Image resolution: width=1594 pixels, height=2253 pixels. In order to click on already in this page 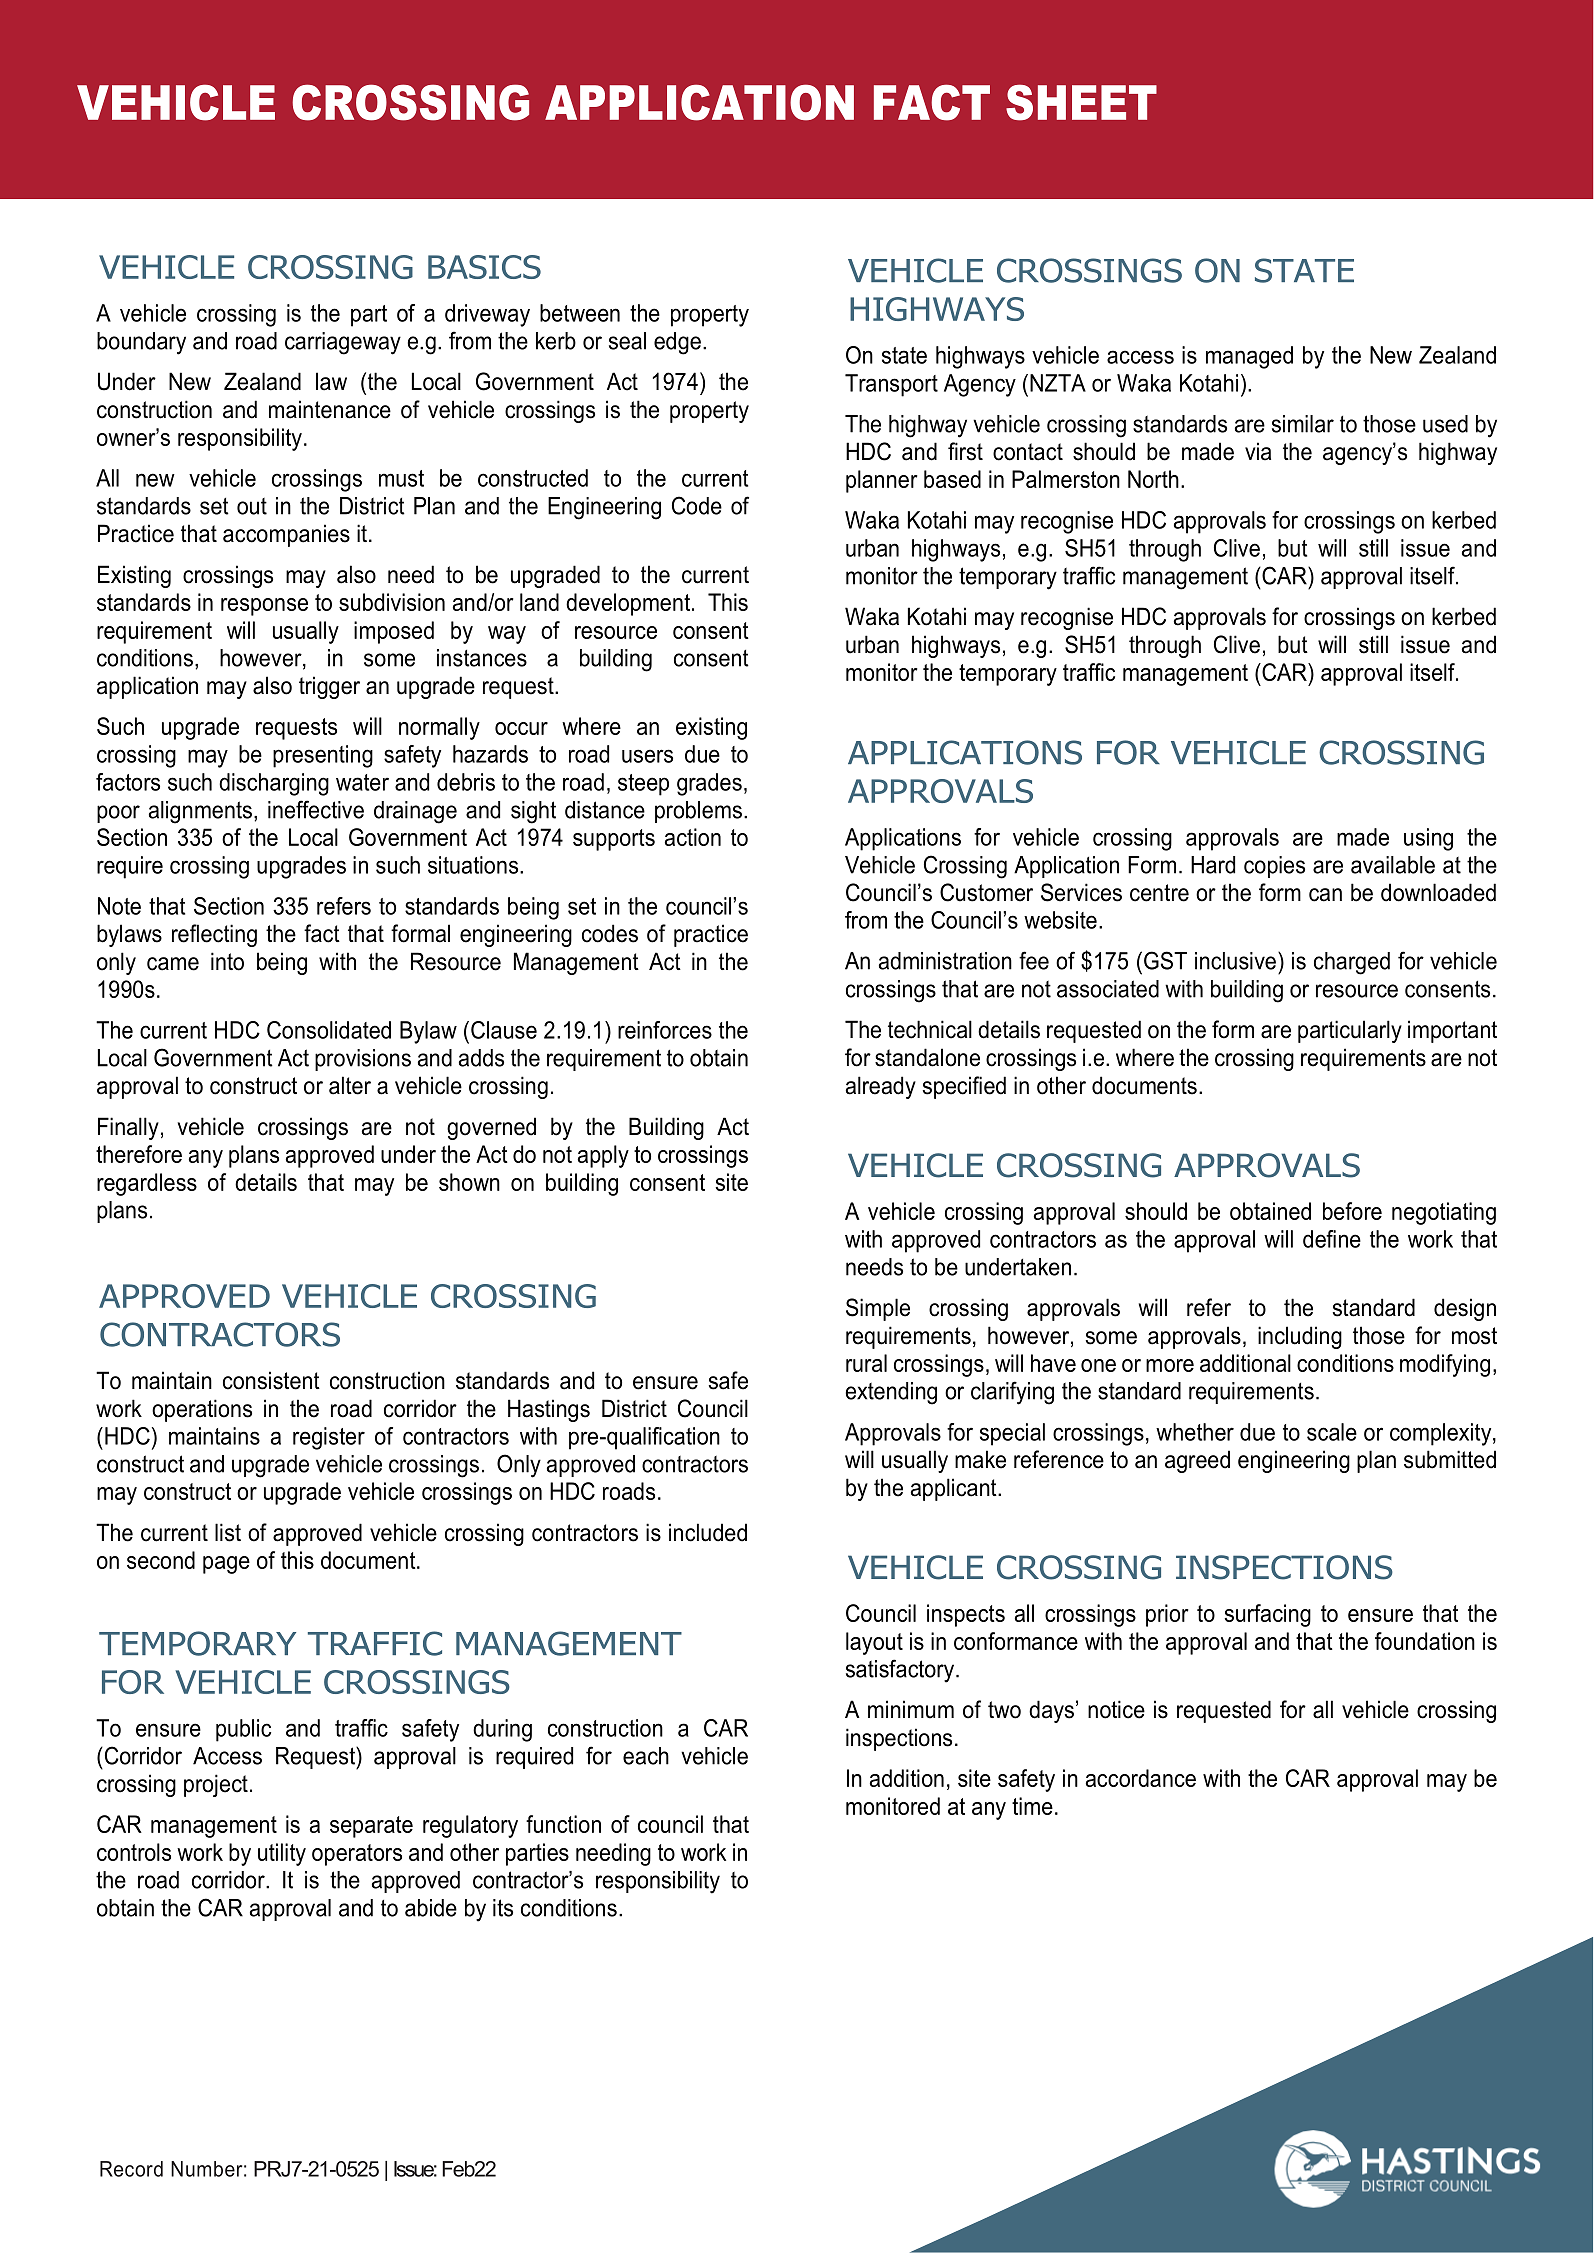, I will do `click(881, 1087)`.
